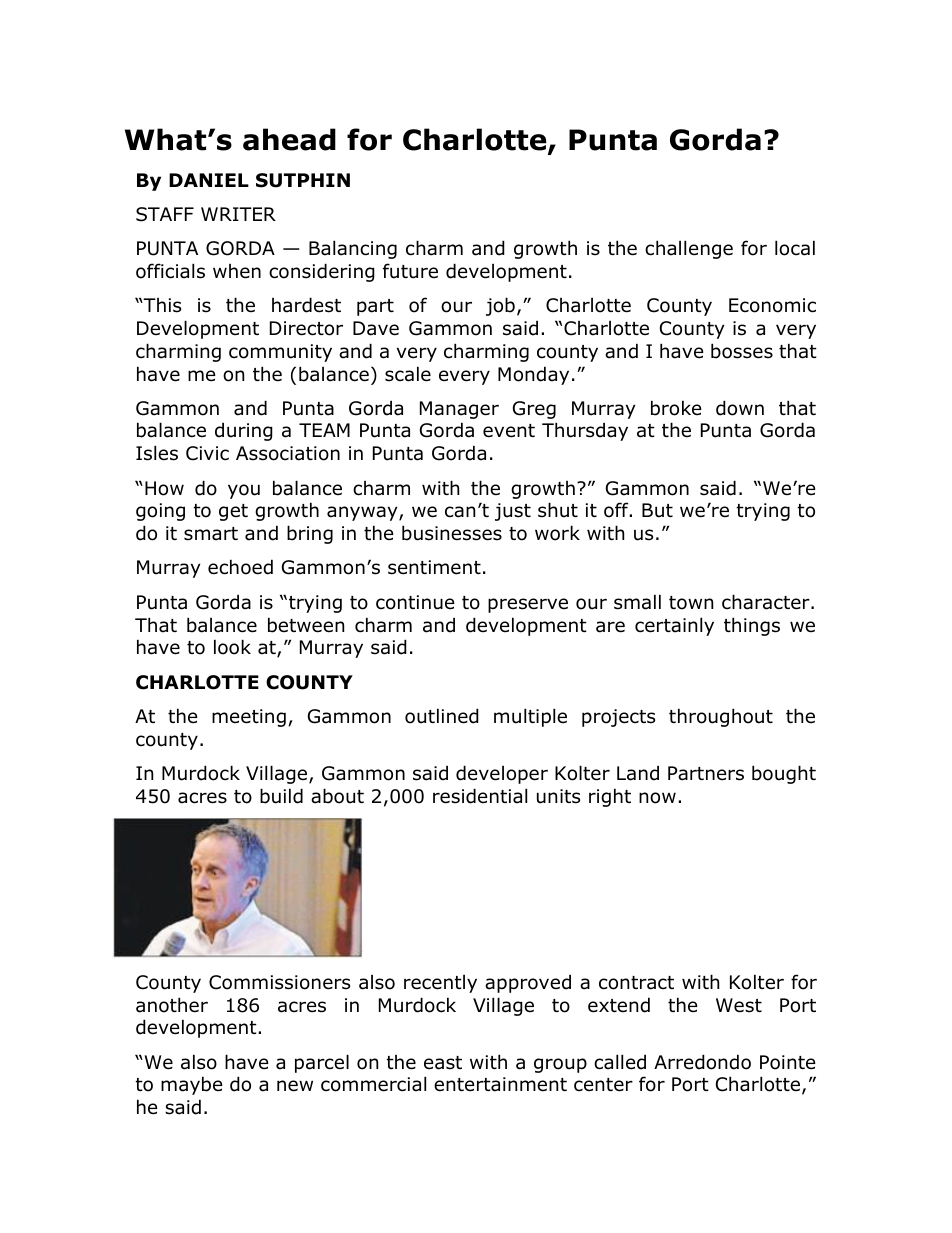 The width and height of the screenshot is (952, 1233). I want to click on DANIEL, so click(209, 180).
